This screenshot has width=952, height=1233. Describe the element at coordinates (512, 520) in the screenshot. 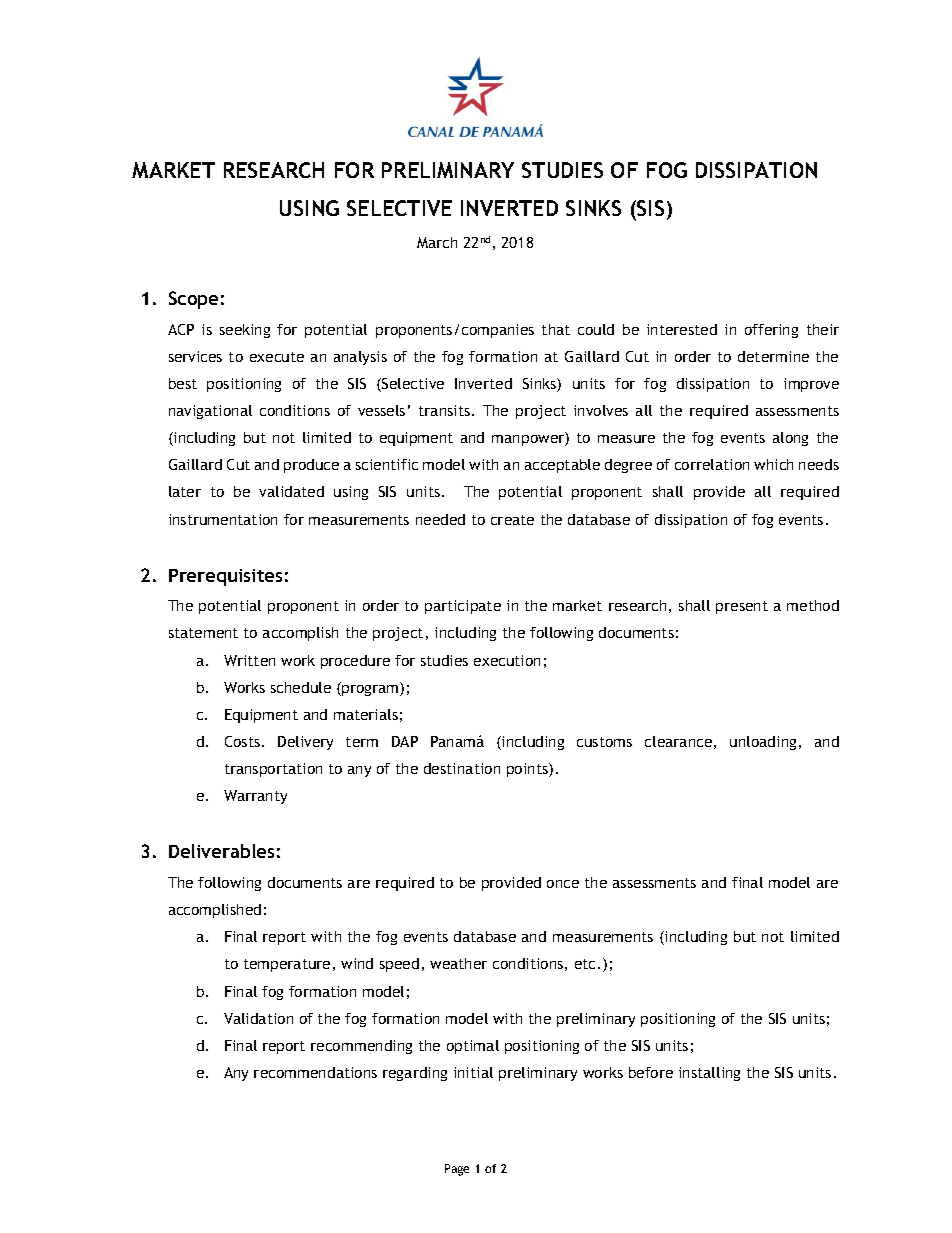

I see `create` at that location.
